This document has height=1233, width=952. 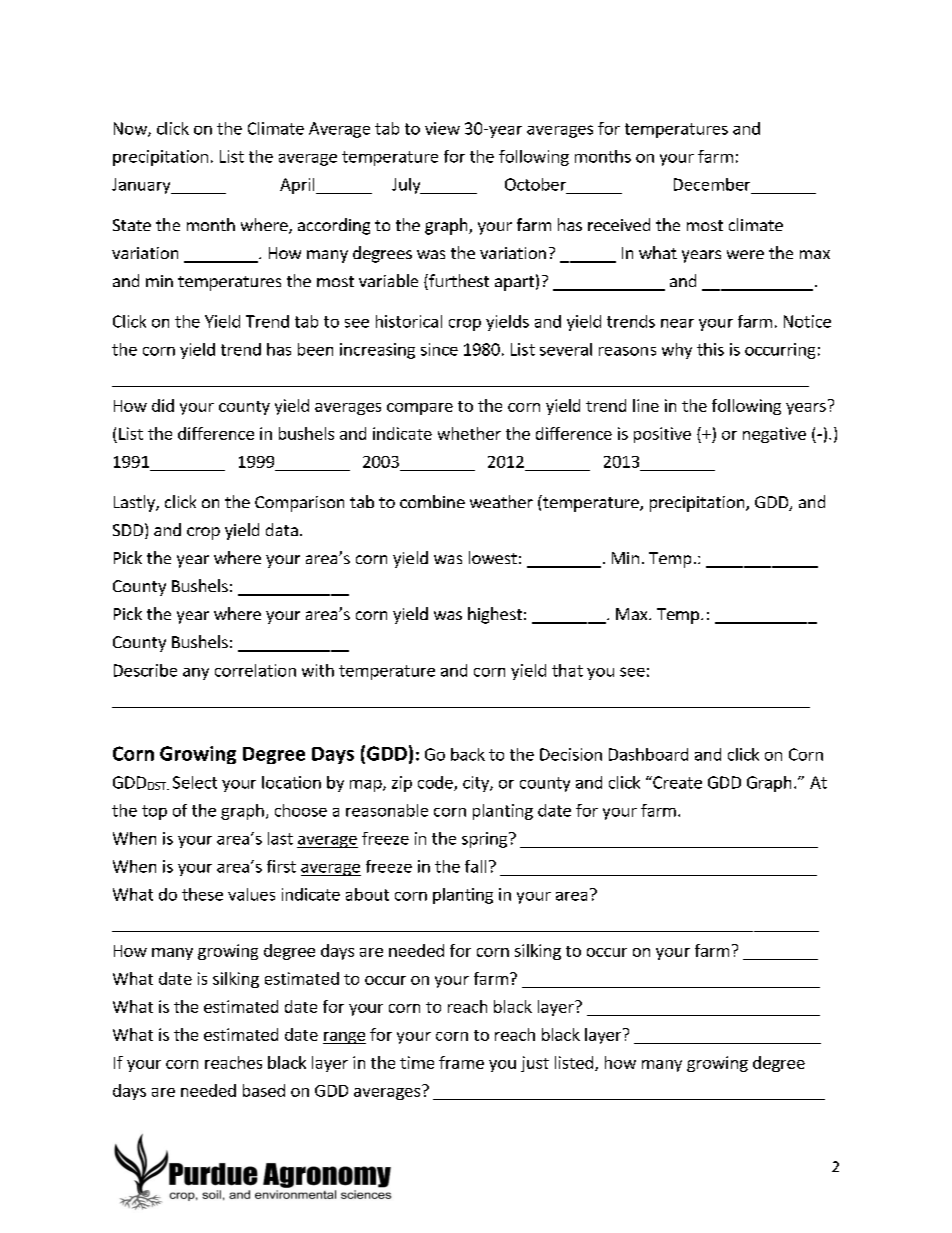 What do you see at coordinates (264, 1090) in the document?
I see `based` at bounding box center [264, 1090].
